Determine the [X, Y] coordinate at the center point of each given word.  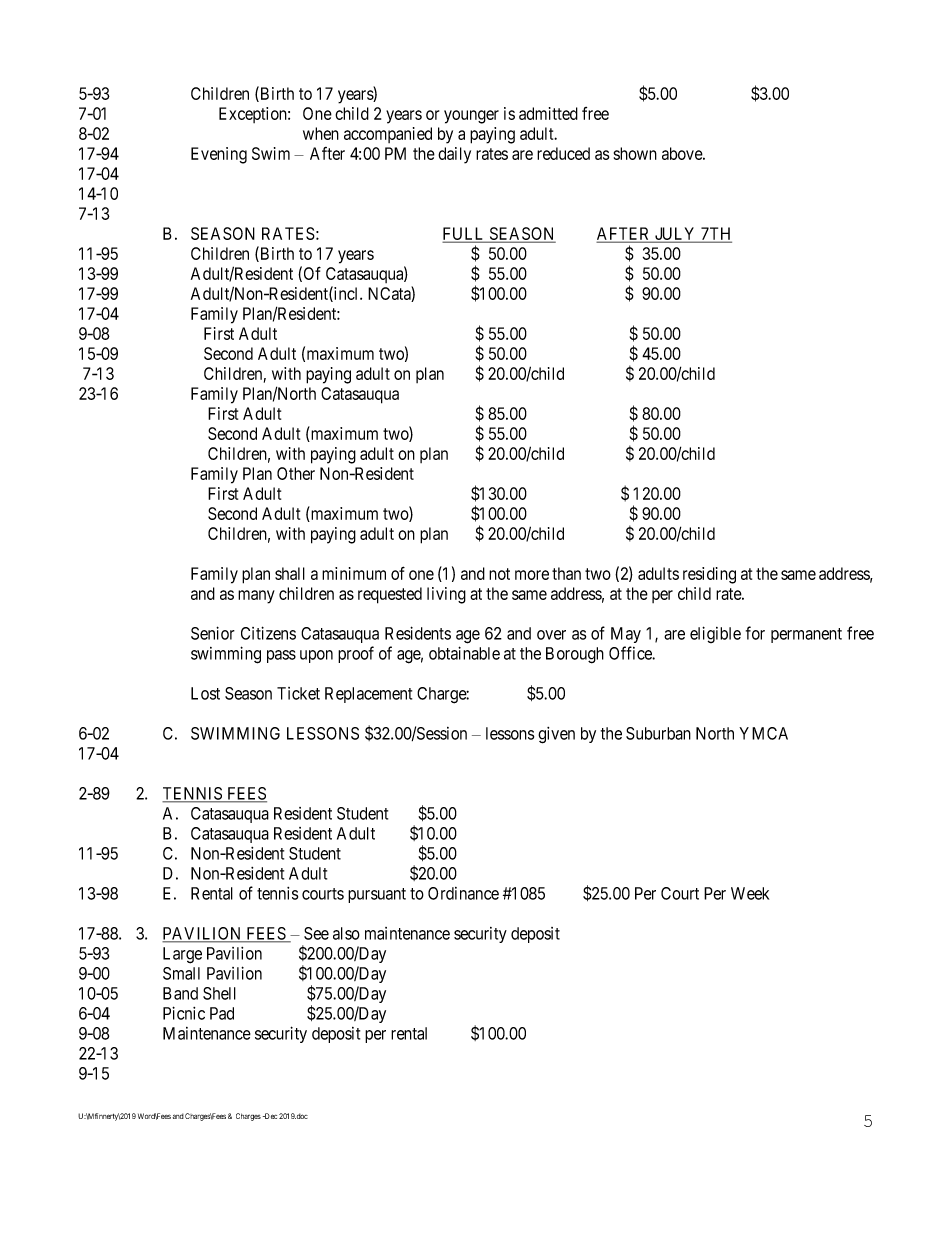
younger [471, 117]
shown [635, 153]
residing [709, 575]
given [556, 735]
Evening [219, 155]
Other [296, 473]
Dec [270, 1116]
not [499, 574]
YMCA [763, 733]
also [346, 933]
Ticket [298, 693]
